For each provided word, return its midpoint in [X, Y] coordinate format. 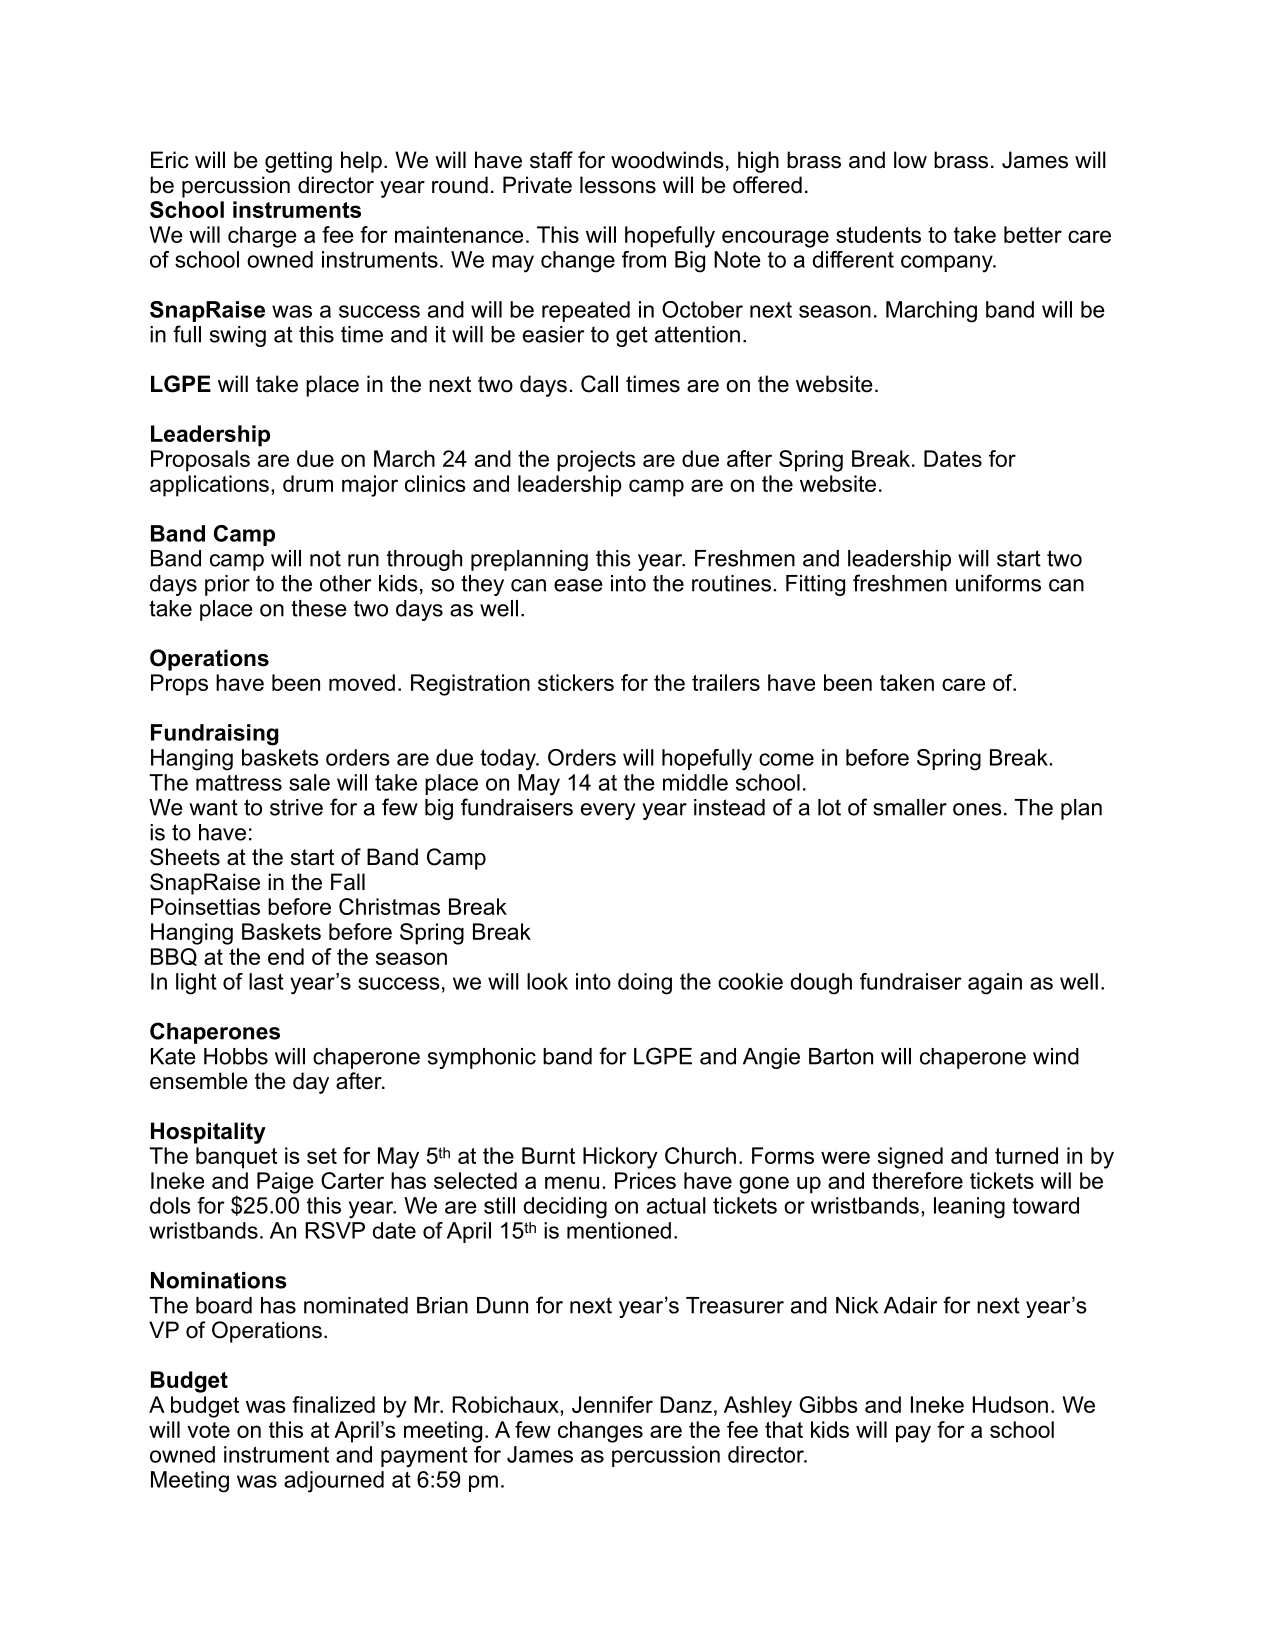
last [266, 981]
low [910, 160]
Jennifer [612, 1404]
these [319, 608]
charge [262, 237]
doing [645, 984]
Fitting [815, 585]
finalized [333, 1404]
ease [578, 585]
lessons [618, 185]
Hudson [1010, 1404]
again [995, 984]
